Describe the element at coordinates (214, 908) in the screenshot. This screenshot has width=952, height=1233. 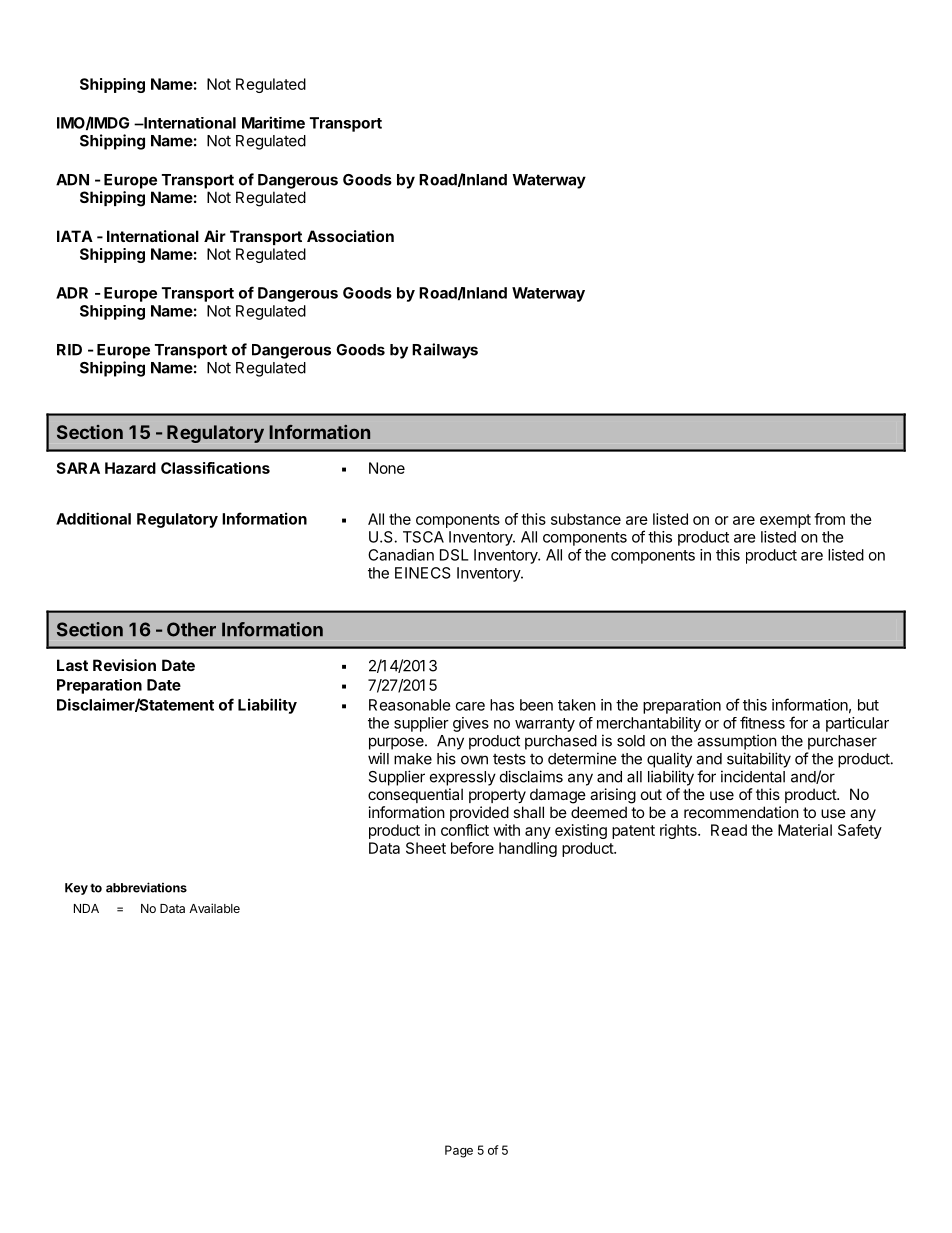
I see `Available` at that location.
